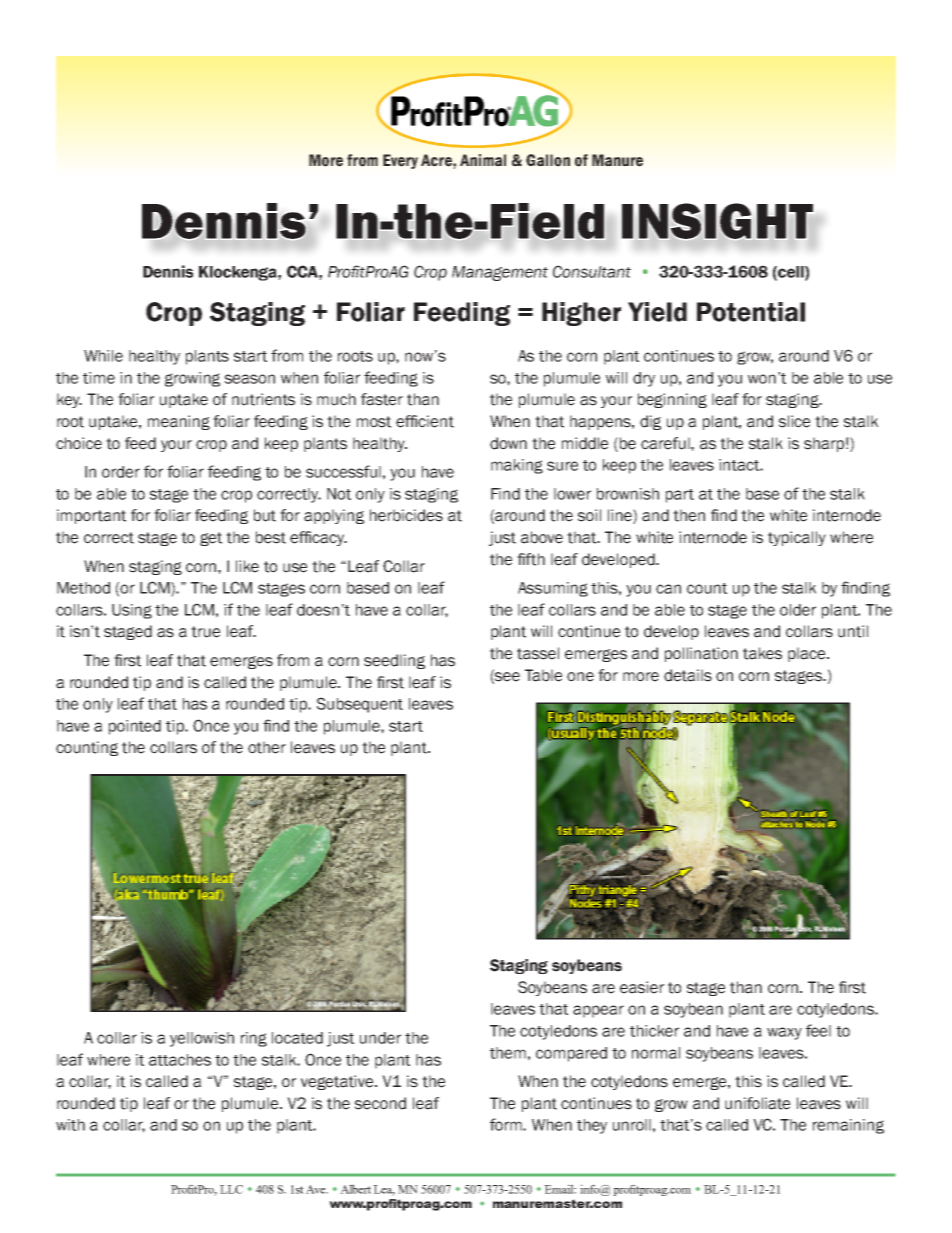  Describe the element at coordinates (355, 1189) in the image. I see `Albert` at that location.
